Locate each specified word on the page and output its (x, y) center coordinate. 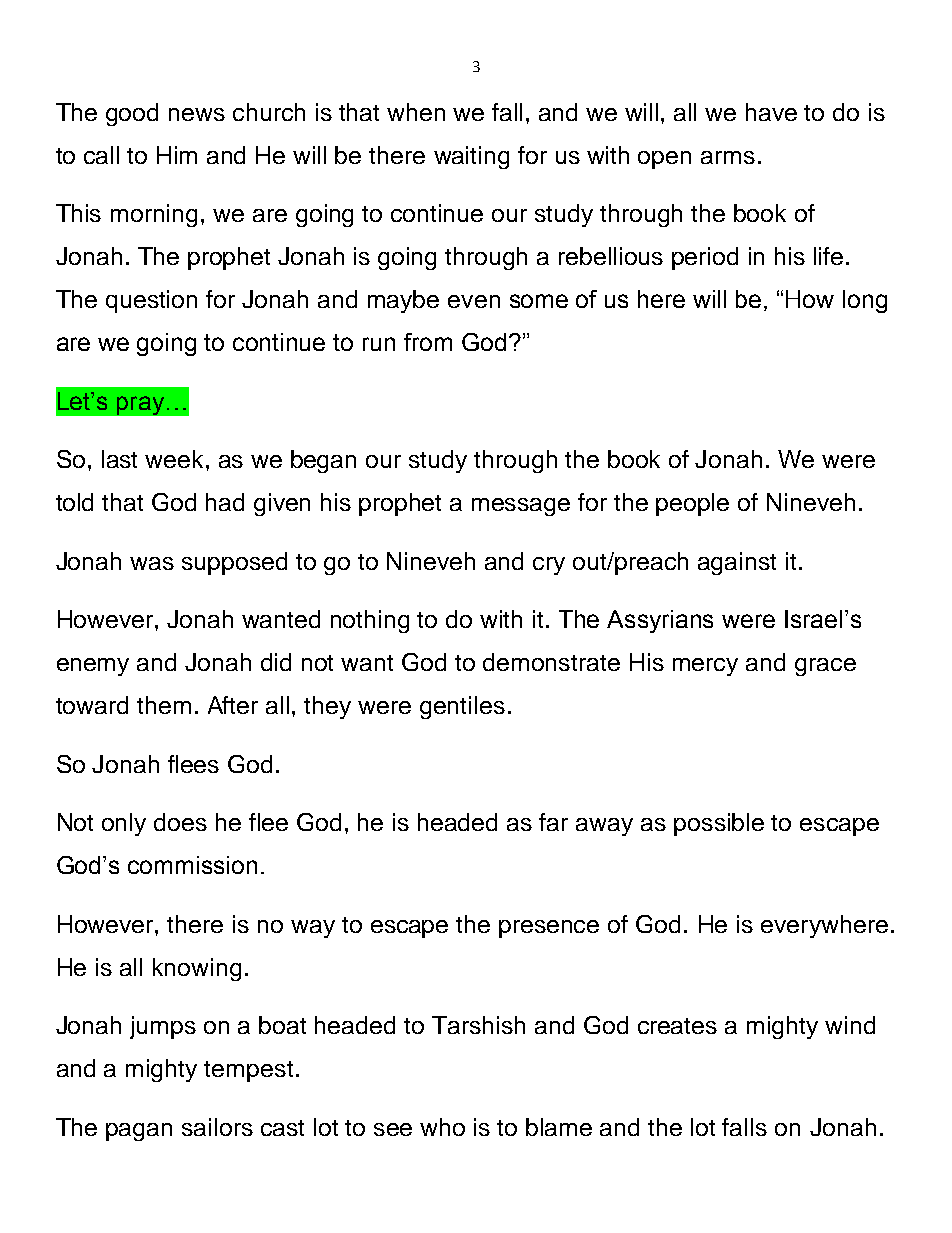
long (865, 301)
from (428, 342)
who (442, 1127)
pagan (139, 1132)
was (152, 563)
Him (177, 155)
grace (825, 667)
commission (192, 865)
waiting (471, 157)
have (771, 112)
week (174, 459)
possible (719, 824)
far (553, 822)
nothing (370, 621)
